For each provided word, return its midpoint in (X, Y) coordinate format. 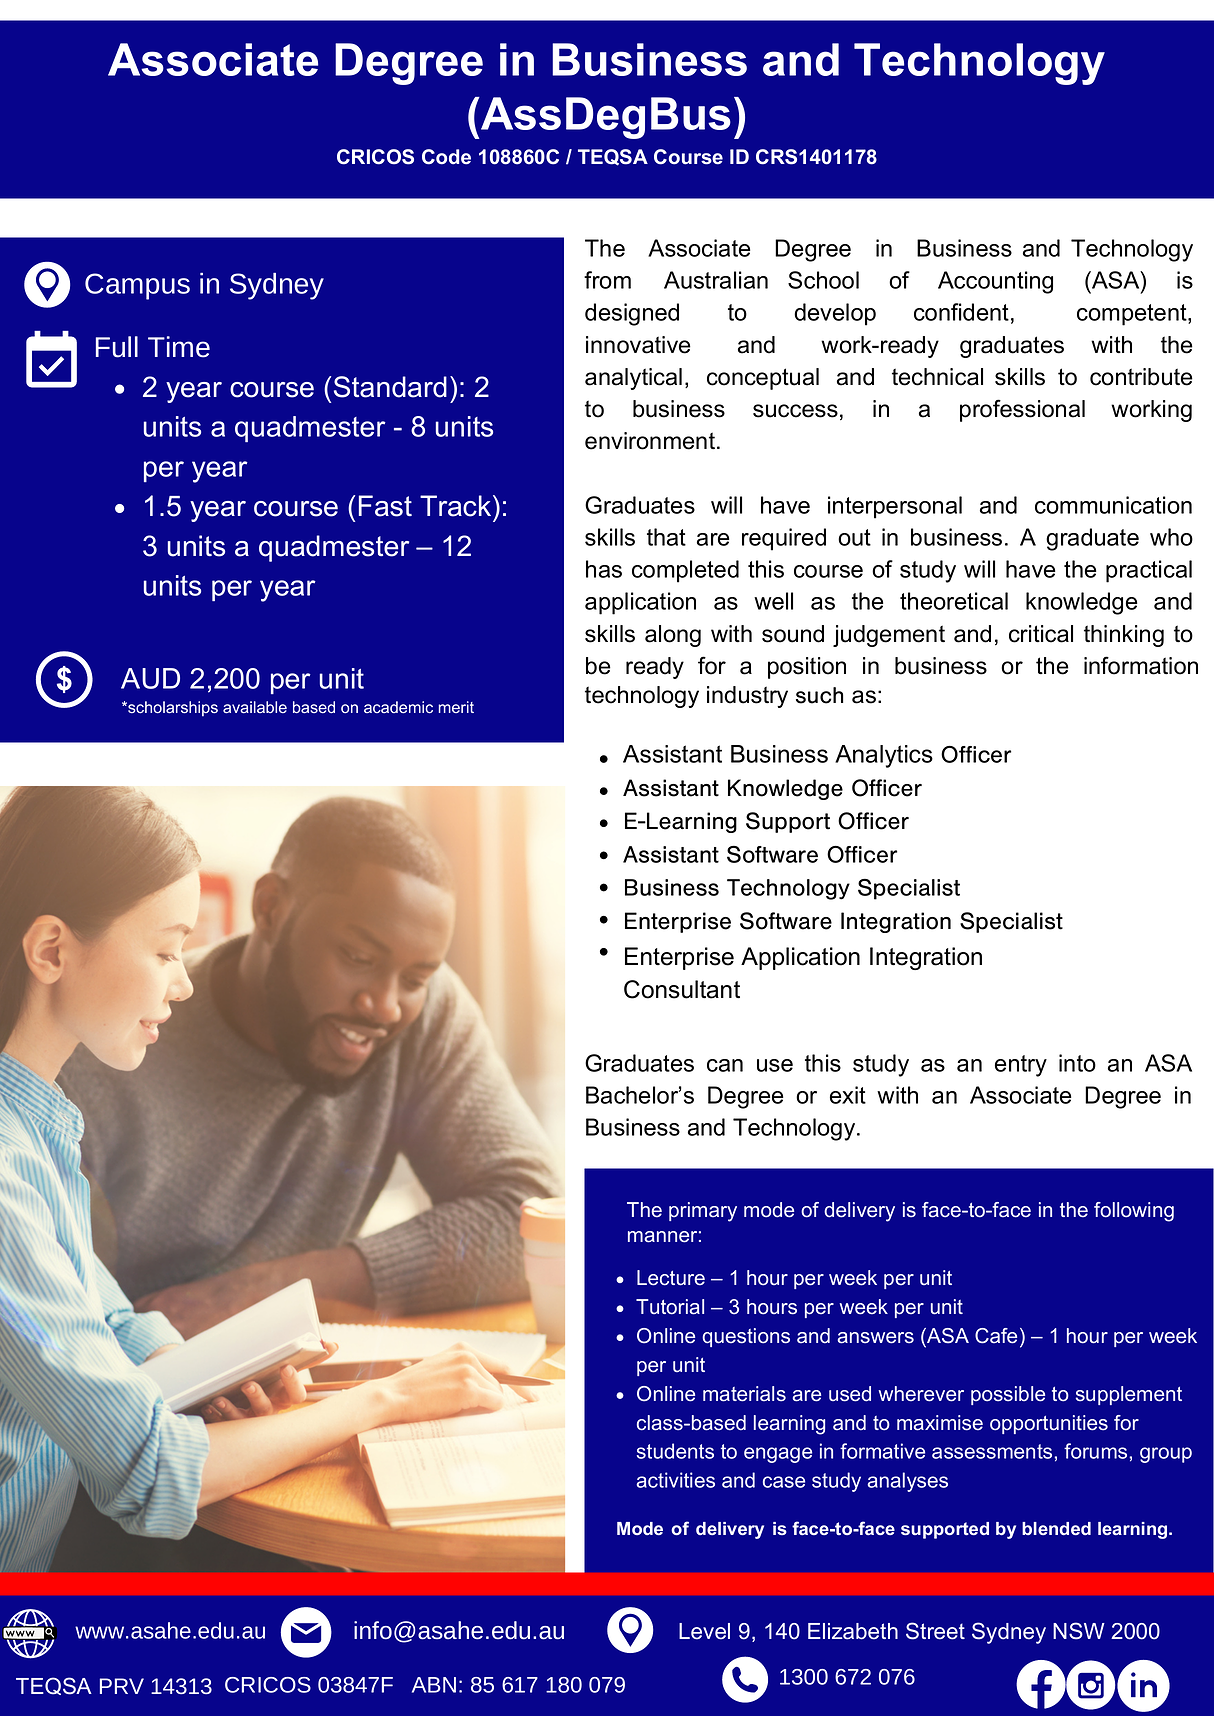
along (673, 636)
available (255, 707)
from (607, 280)
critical (1041, 634)
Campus (137, 286)
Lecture (671, 1278)
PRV (122, 1686)
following (1134, 1212)
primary (703, 1212)
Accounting (995, 282)
